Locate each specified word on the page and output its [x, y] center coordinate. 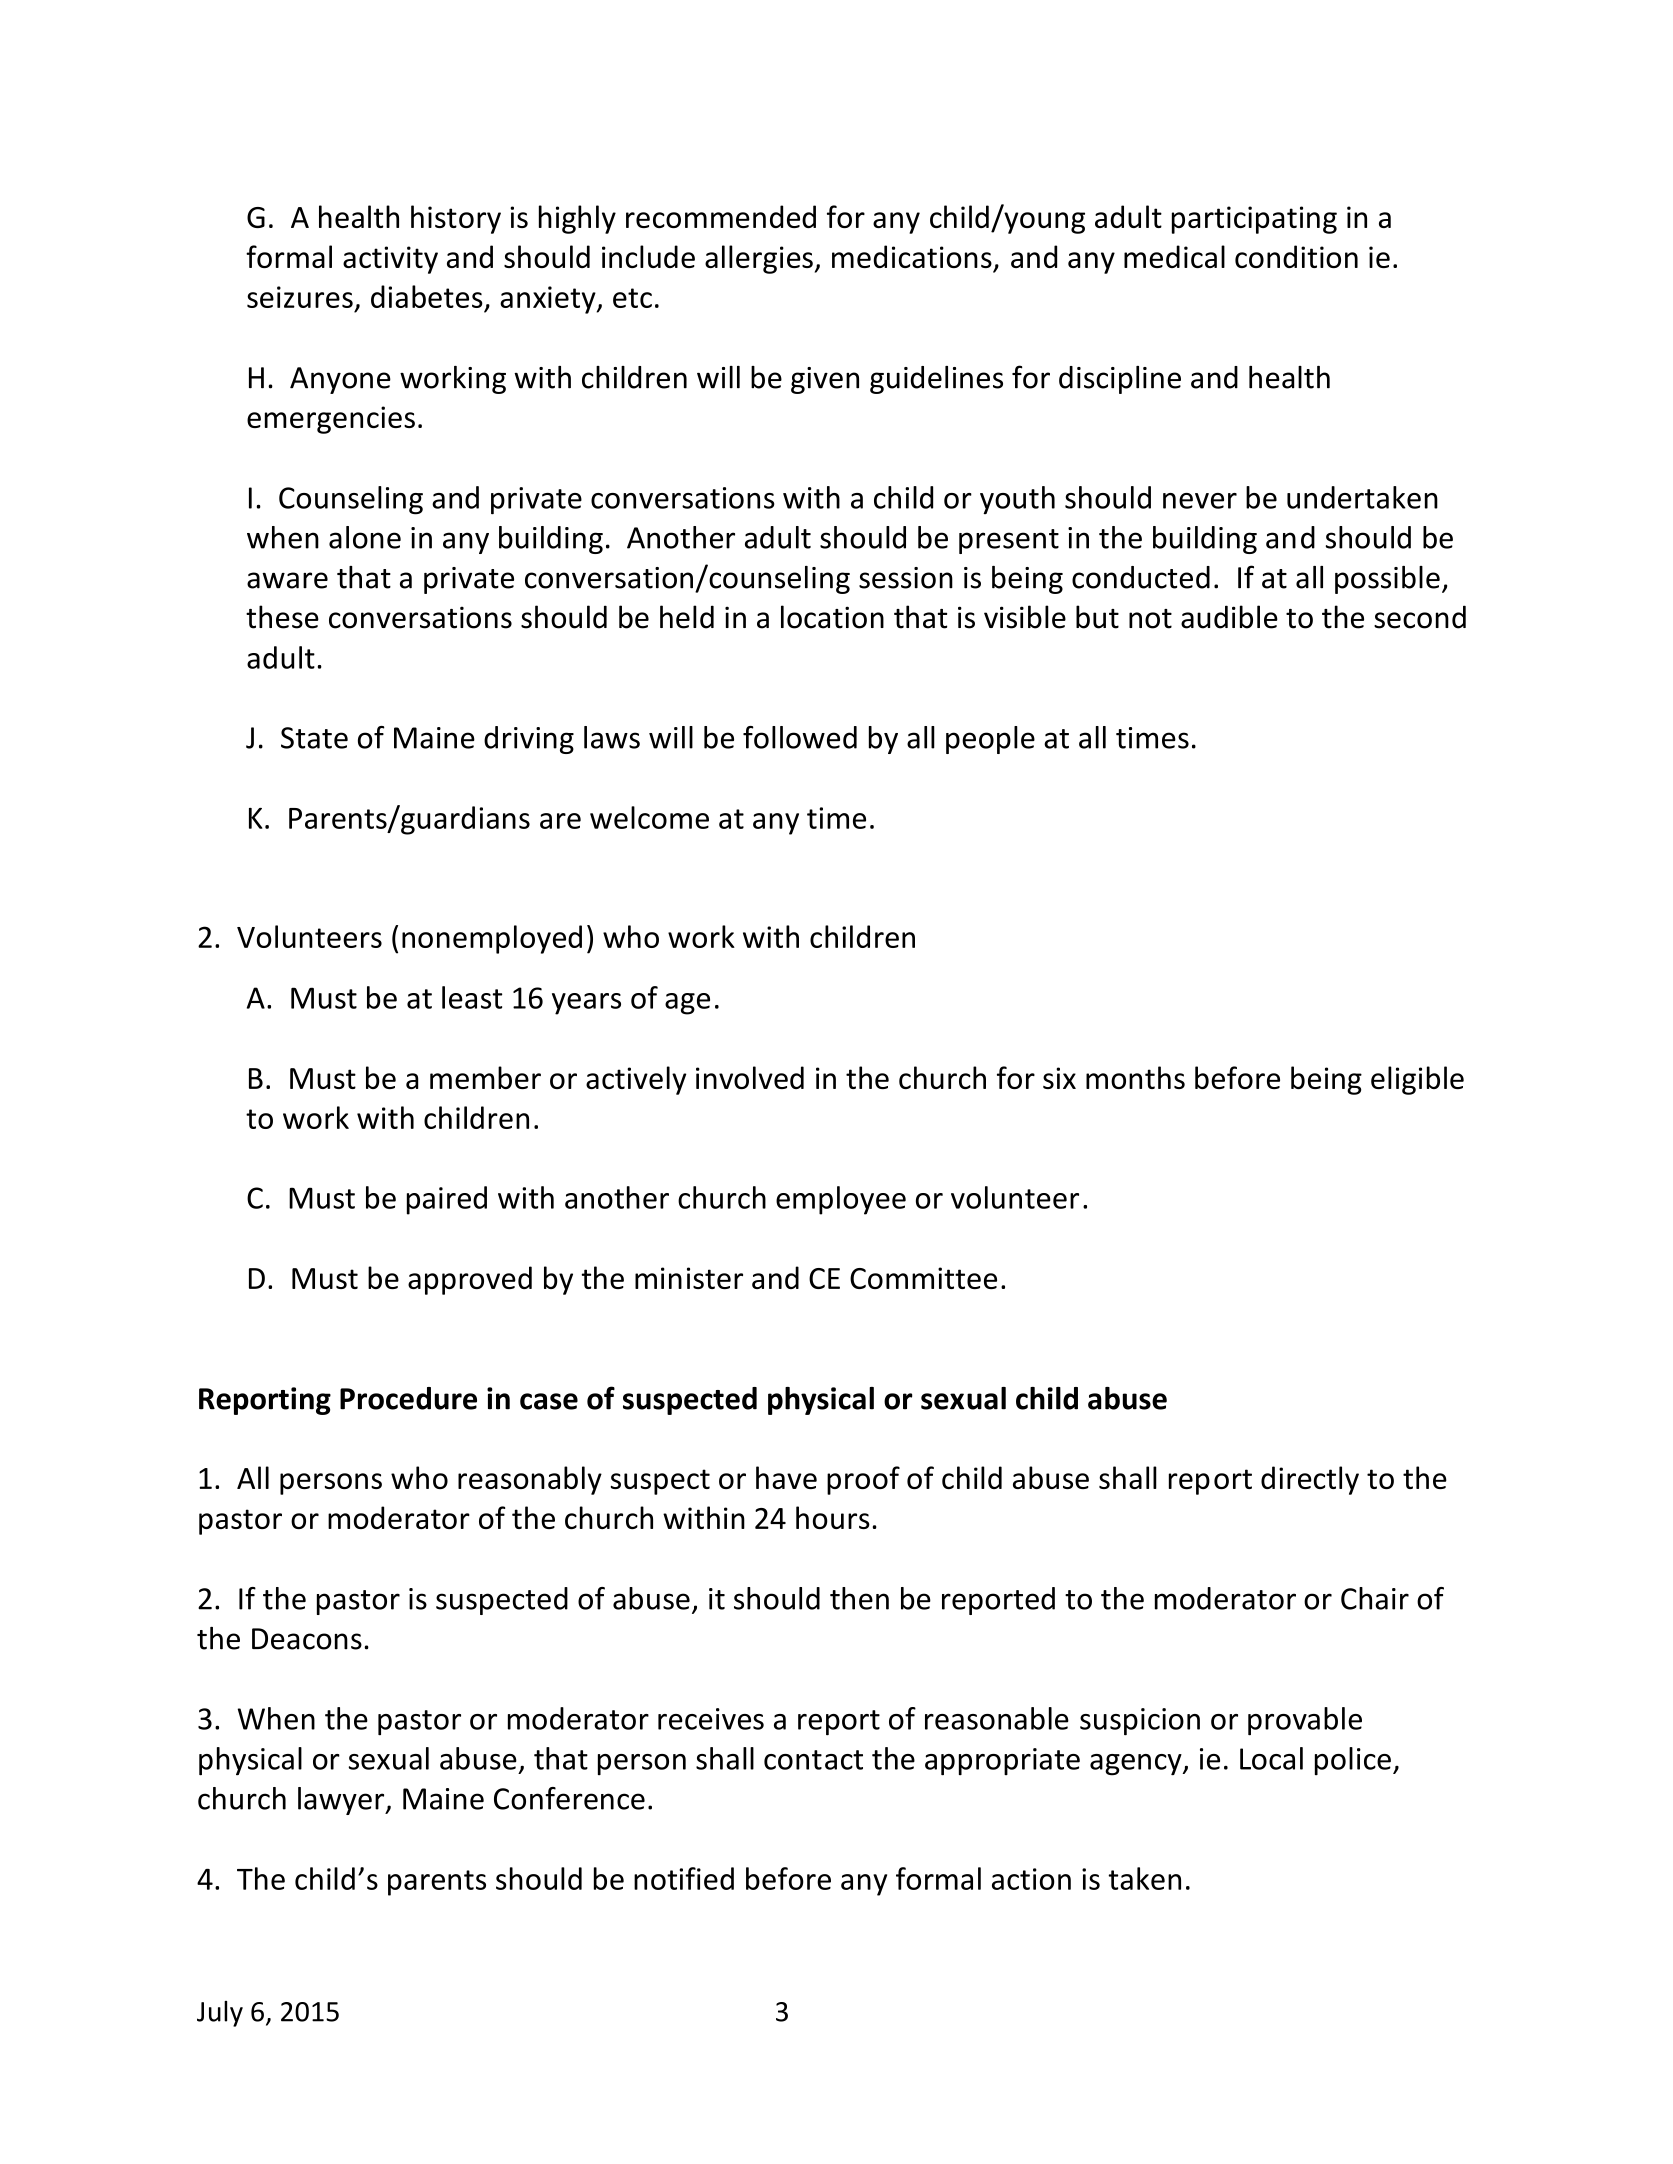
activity [390, 260]
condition [1296, 256]
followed [800, 737]
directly [1310, 1480]
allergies [759, 259]
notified [684, 1878]
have [786, 1477]
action [1031, 1879]
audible [1229, 617]
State [314, 738]
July [220, 2014]
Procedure [408, 1398]
